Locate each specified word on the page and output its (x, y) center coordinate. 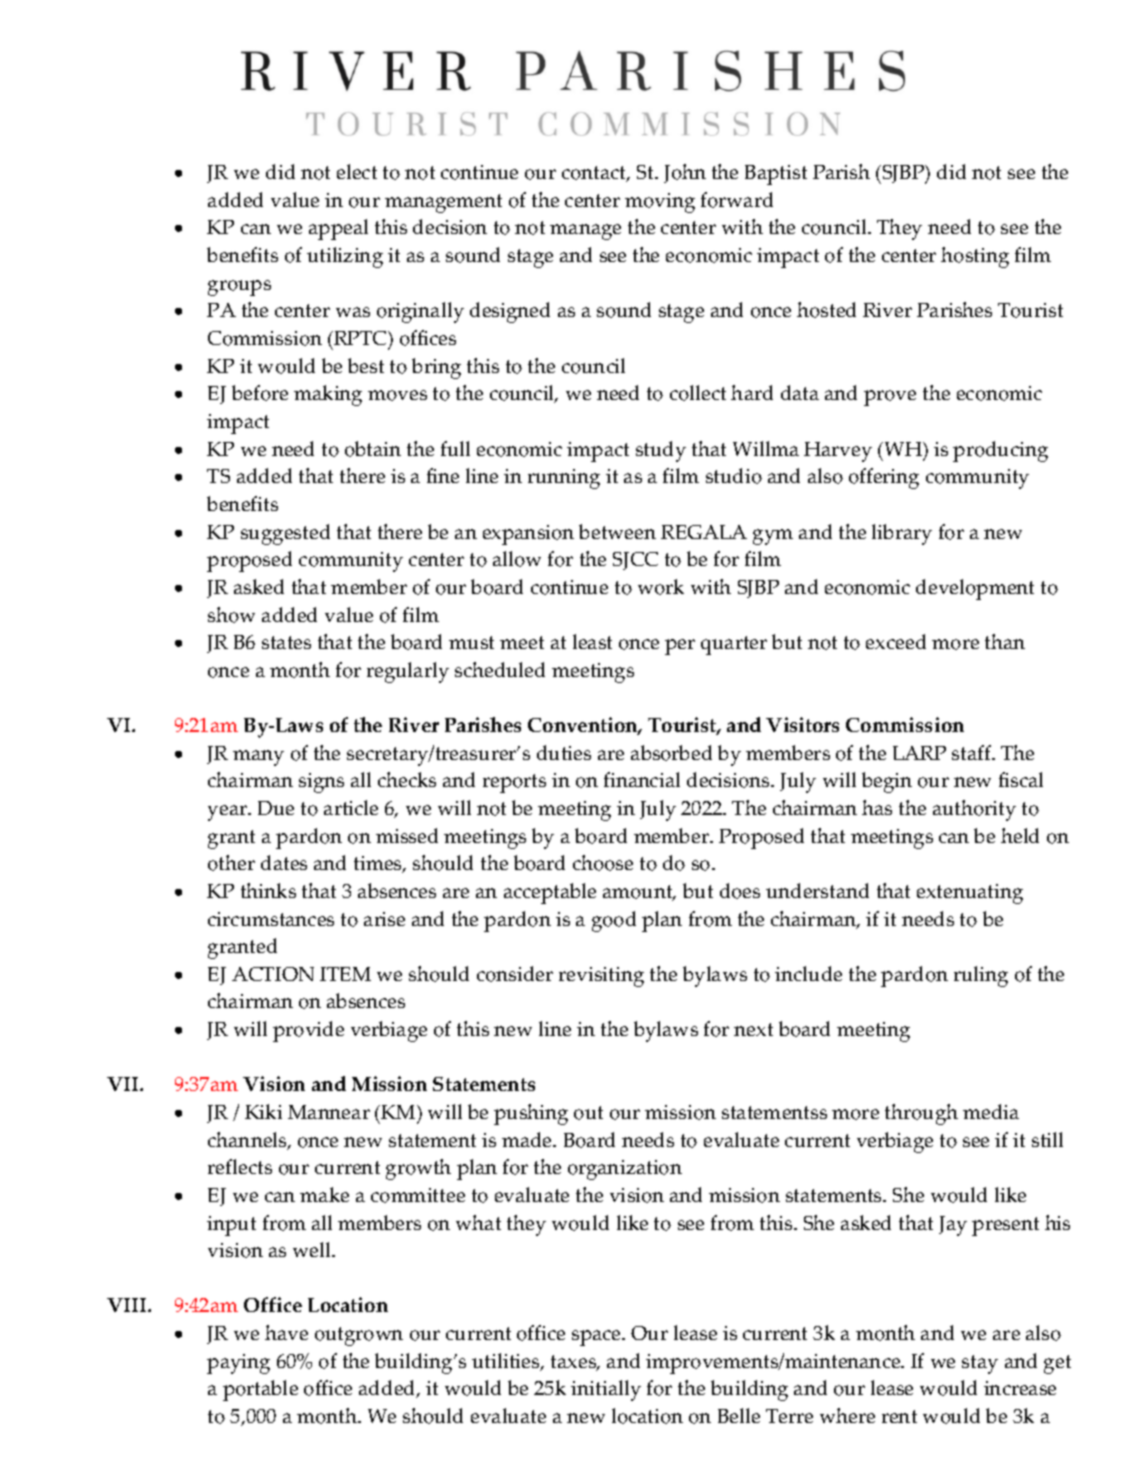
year (228, 813)
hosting (975, 257)
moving (660, 203)
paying (238, 1364)
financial (642, 779)
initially (606, 1390)
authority (974, 810)
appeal (338, 229)
